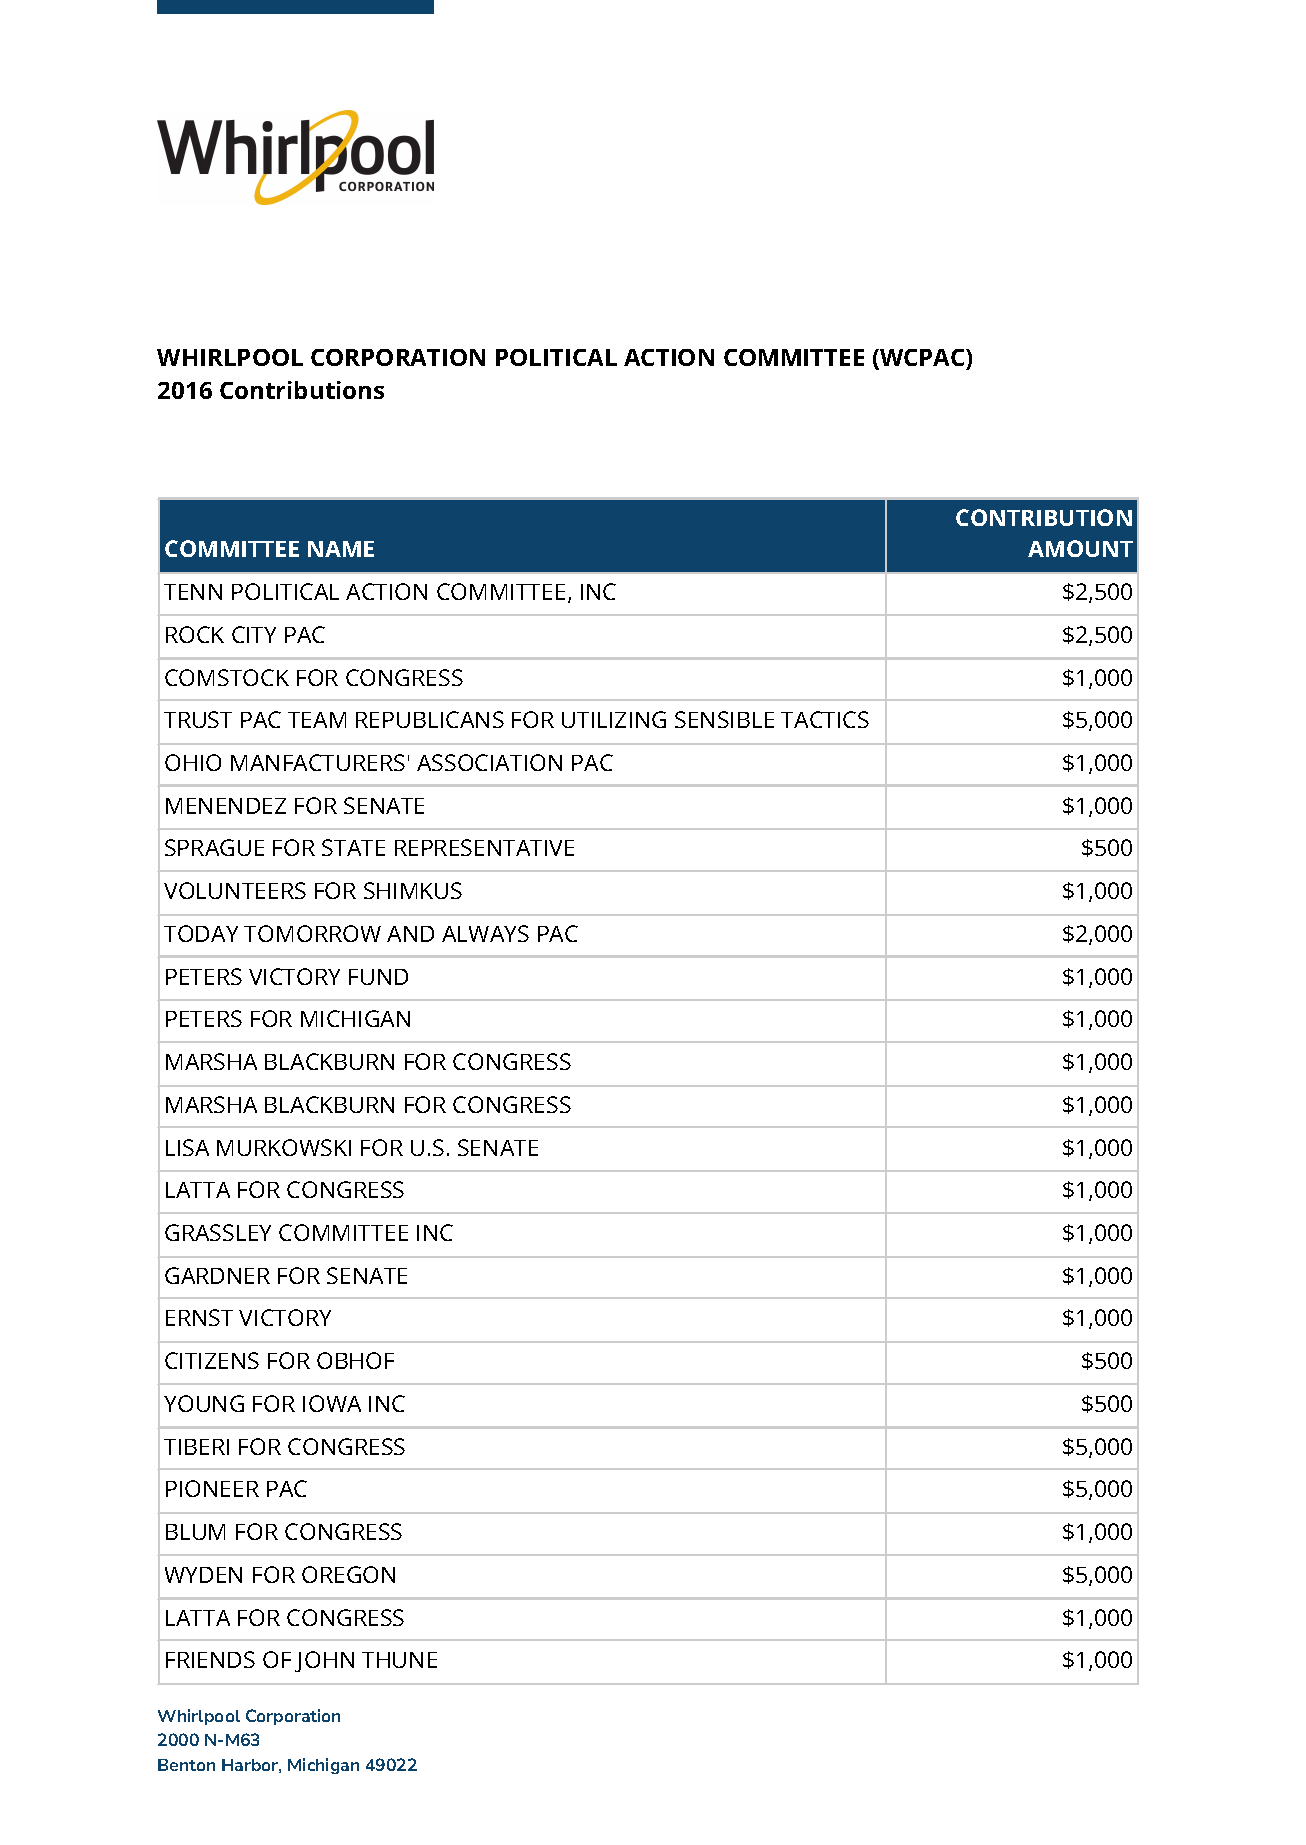 The width and height of the document is (1306, 1845). Describe the element at coordinates (341, 549) in the document. I see `NAME` at that location.
